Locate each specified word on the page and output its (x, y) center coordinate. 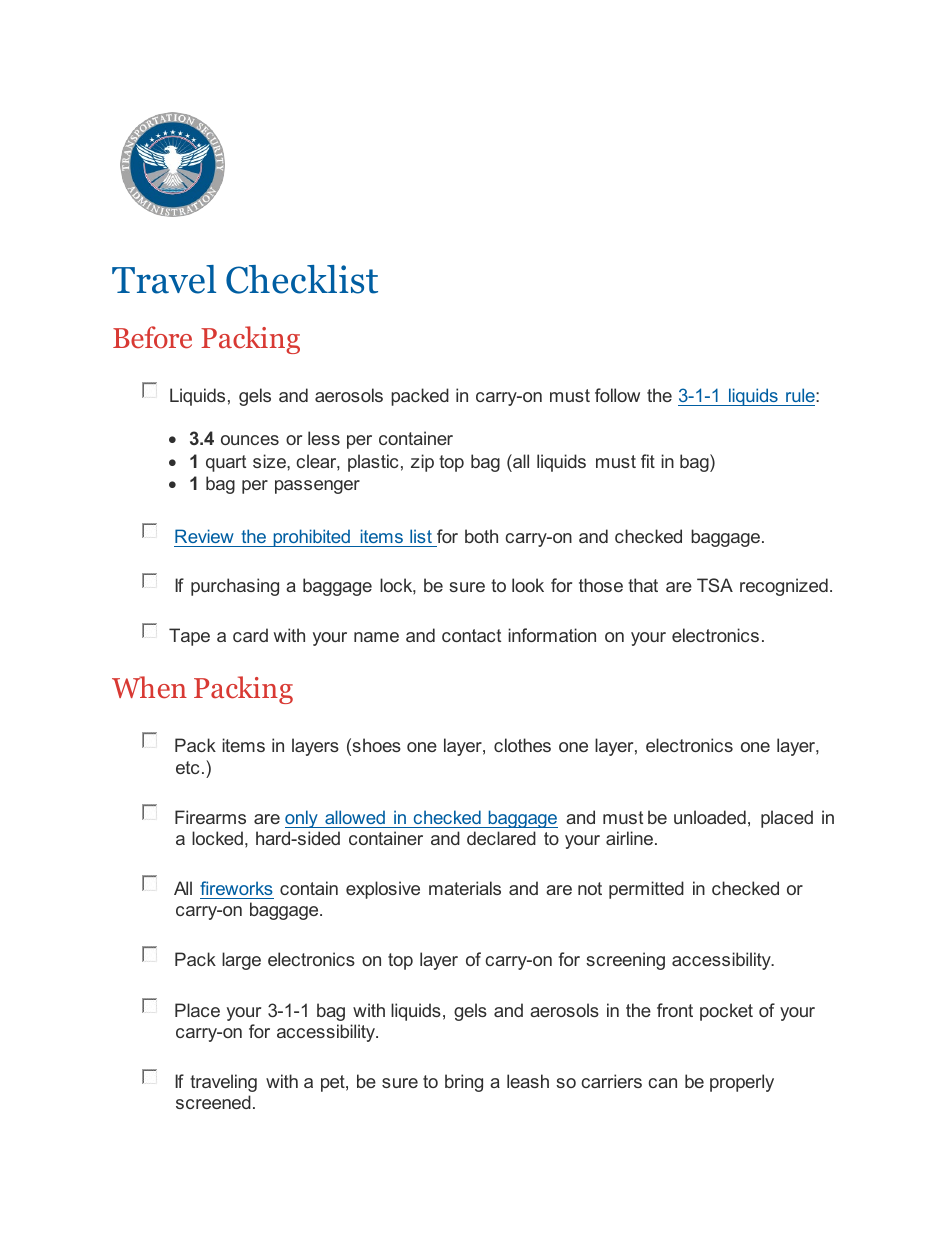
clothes (522, 745)
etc (187, 767)
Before (152, 337)
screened (213, 1102)
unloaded (710, 817)
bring (464, 1083)
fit (648, 461)
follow (617, 395)
